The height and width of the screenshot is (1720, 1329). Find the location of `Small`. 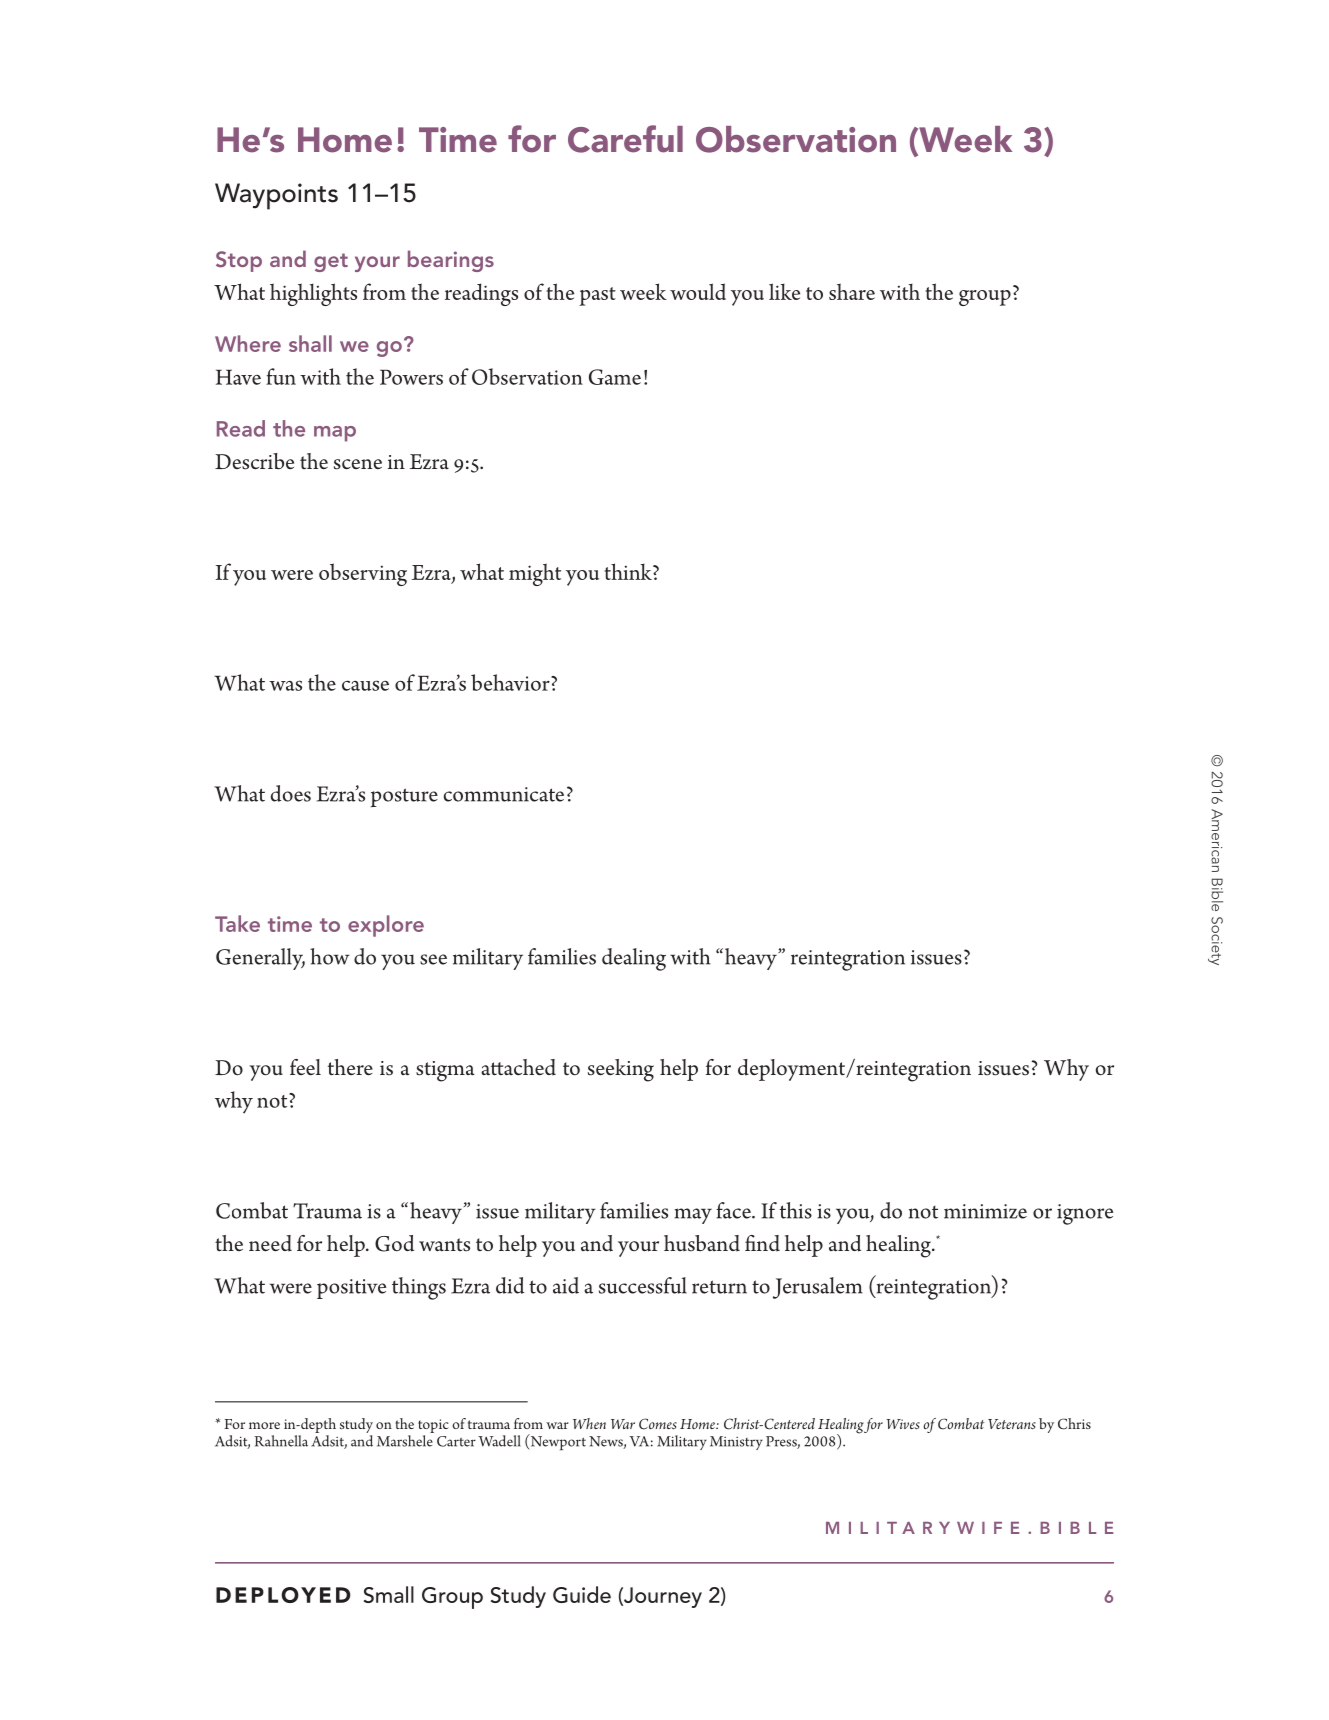

Small is located at coordinates (389, 1594).
